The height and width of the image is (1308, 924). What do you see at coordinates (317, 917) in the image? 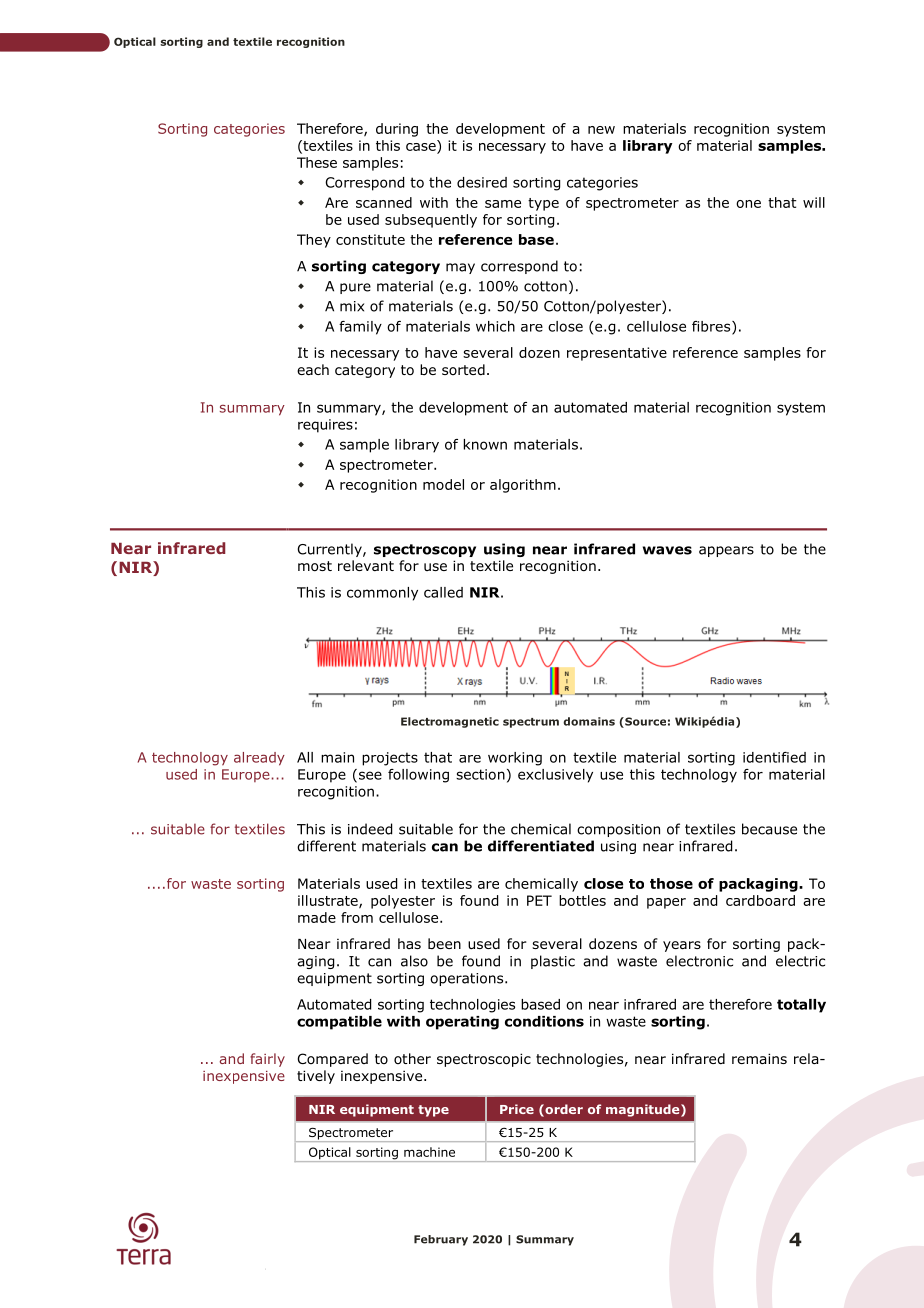
I see `made` at bounding box center [317, 917].
